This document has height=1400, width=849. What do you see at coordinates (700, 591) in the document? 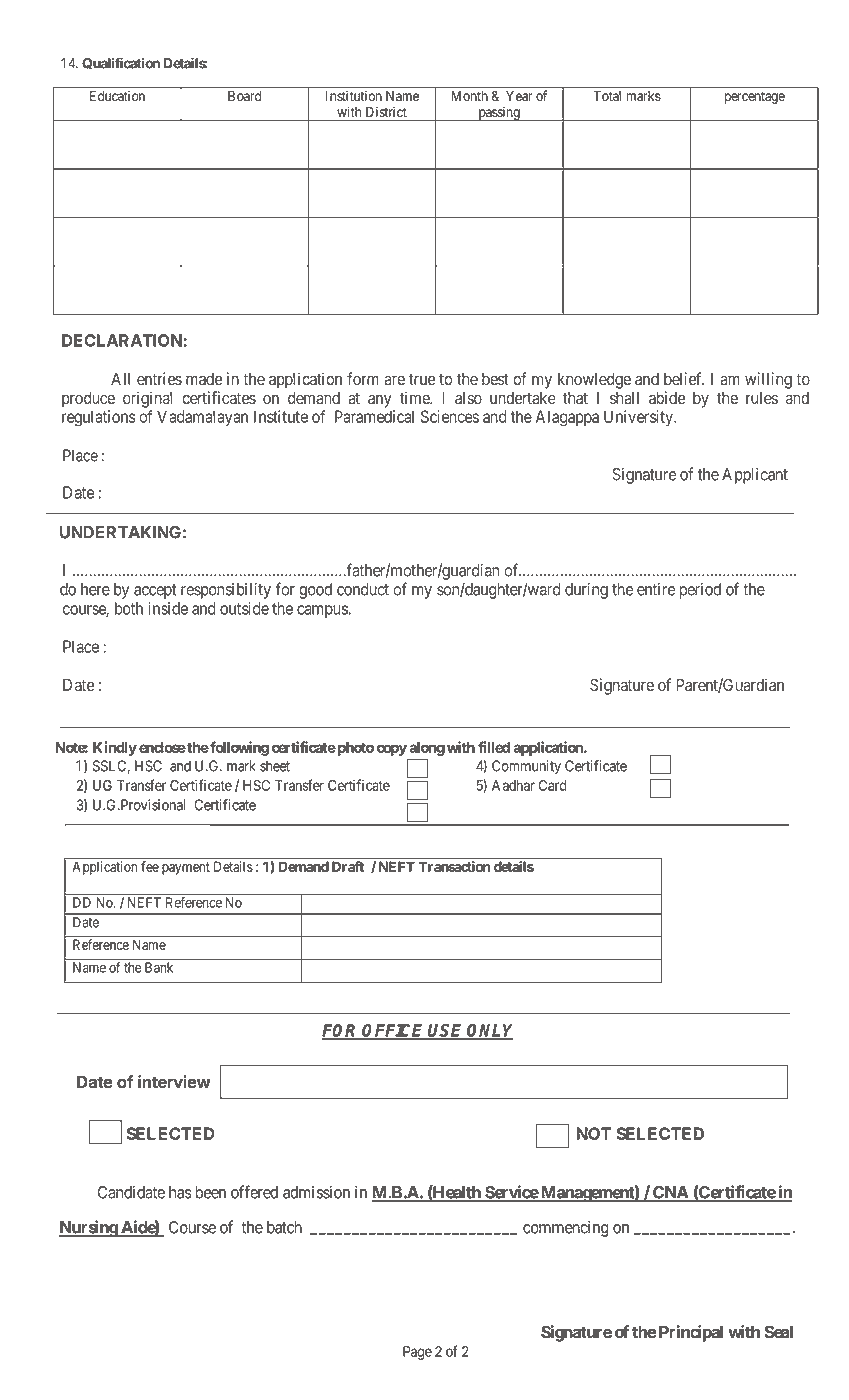
I see `period` at bounding box center [700, 591].
